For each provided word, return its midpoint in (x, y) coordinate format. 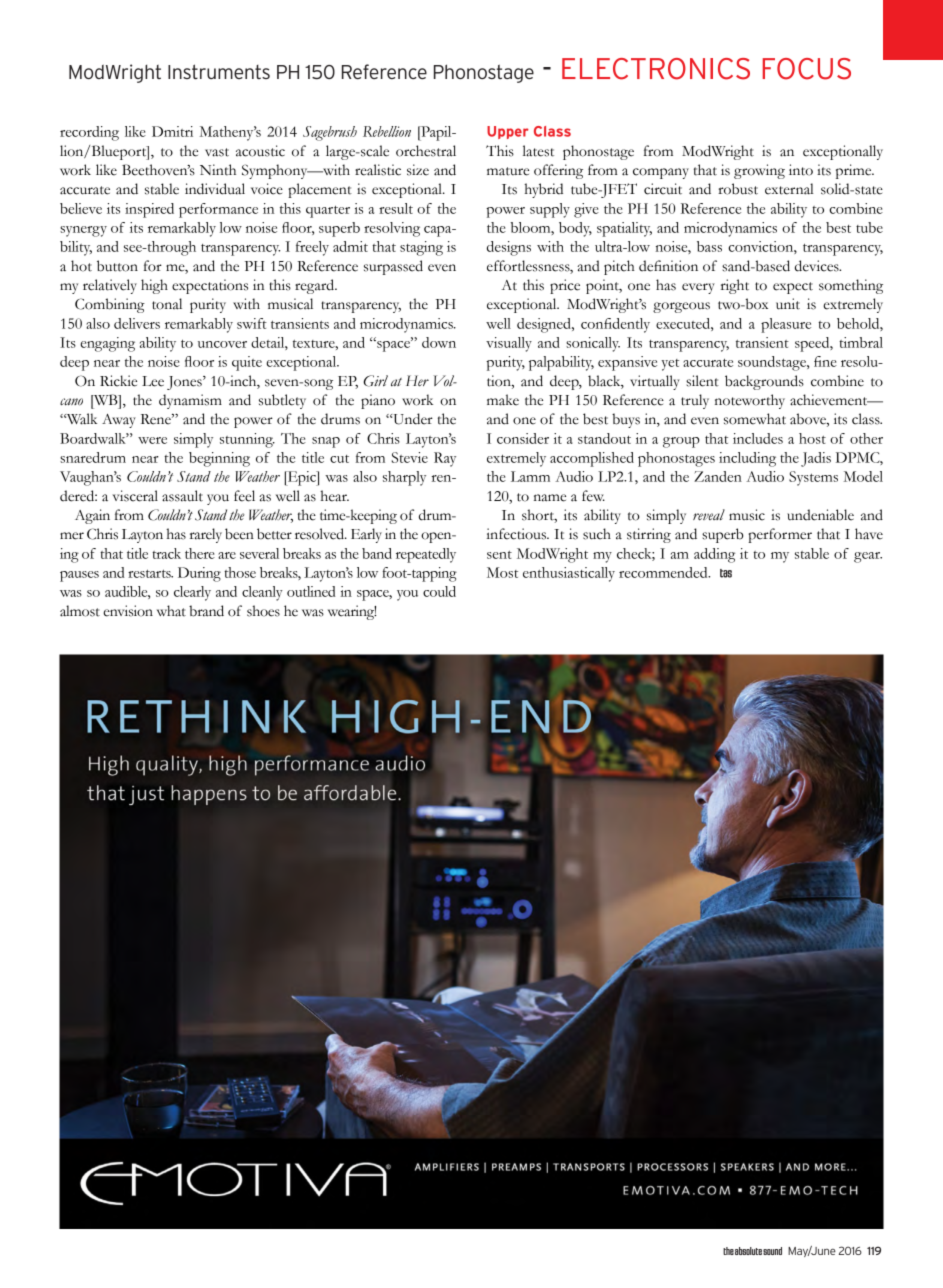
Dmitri (172, 131)
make (503, 400)
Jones (185, 383)
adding (714, 555)
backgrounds (764, 382)
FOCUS (807, 69)
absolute (748, 1251)
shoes (263, 611)
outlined (311, 591)
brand (206, 611)
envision (128, 611)
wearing (352, 612)
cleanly (262, 593)
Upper (508, 132)
